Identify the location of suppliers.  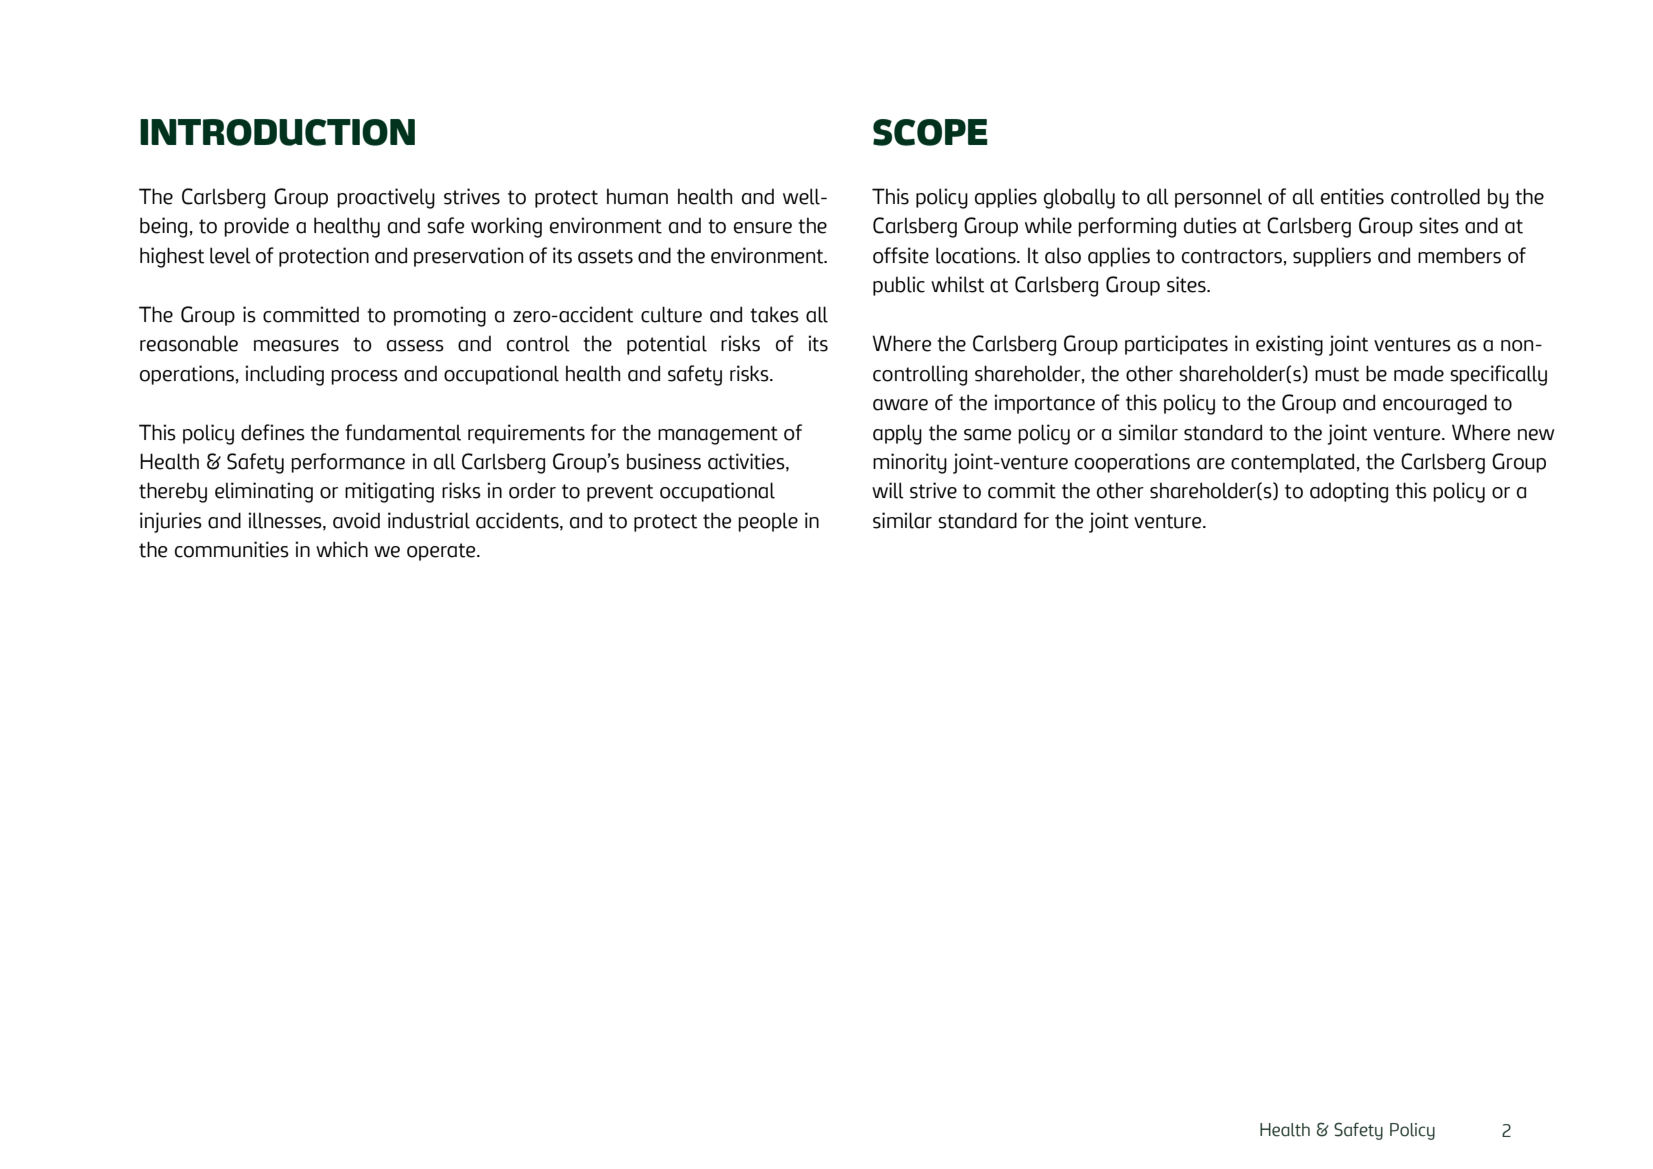
(1332, 257).
